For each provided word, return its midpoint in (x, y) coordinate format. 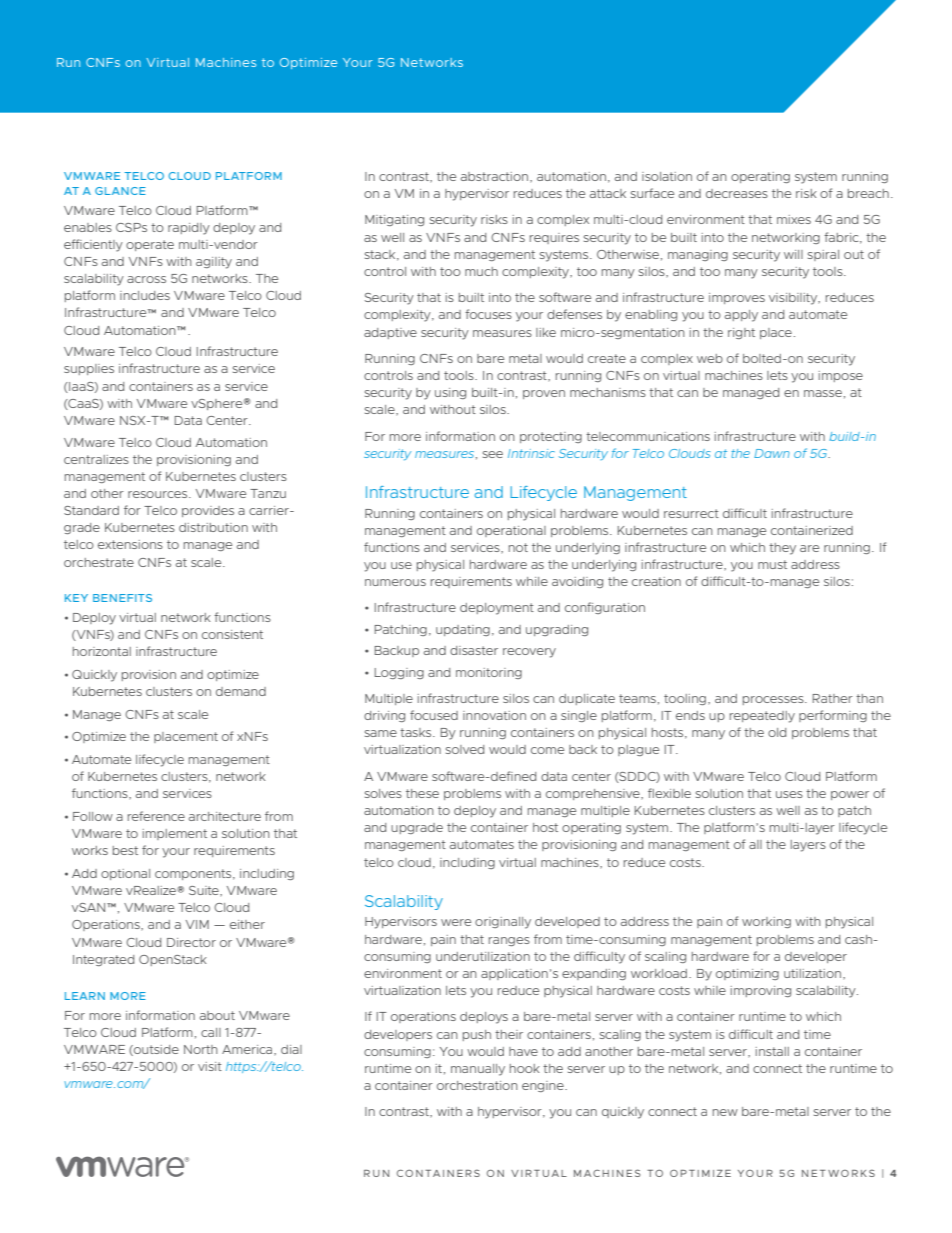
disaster (474, 650)
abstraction (496, 177)
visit (210, 1066)
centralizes (96, 459)
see (493, 454)
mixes (794, 219)
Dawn (772, 453)
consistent (232, 634)
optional (125, 874)
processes (774, 700)
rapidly (189, 229)
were (456, 922)
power (850, 795)
